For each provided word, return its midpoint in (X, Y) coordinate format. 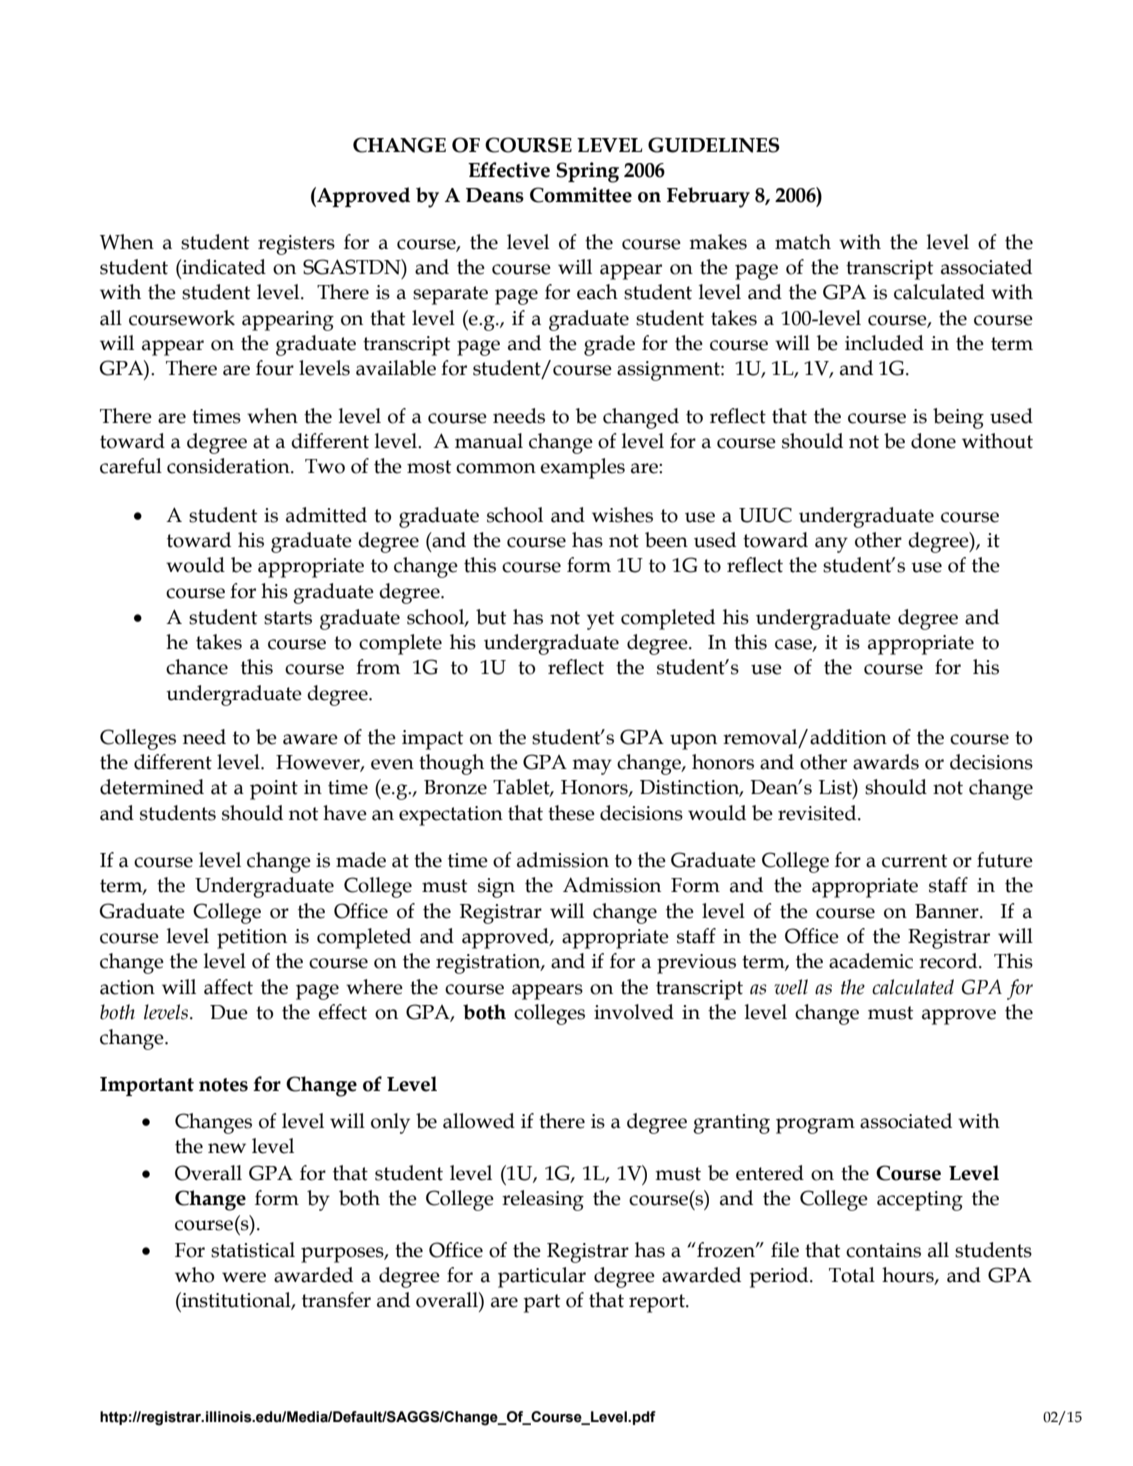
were (244, 1277)
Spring (587, 172)
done (933, 441)
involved (634, 1012)
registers (296, 245)
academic (871, 961)
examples (582, 468)
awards (886, 762)
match (803, 242)
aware (310, 739)
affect (228, 987)
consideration (229, 466)
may (592, 767)
